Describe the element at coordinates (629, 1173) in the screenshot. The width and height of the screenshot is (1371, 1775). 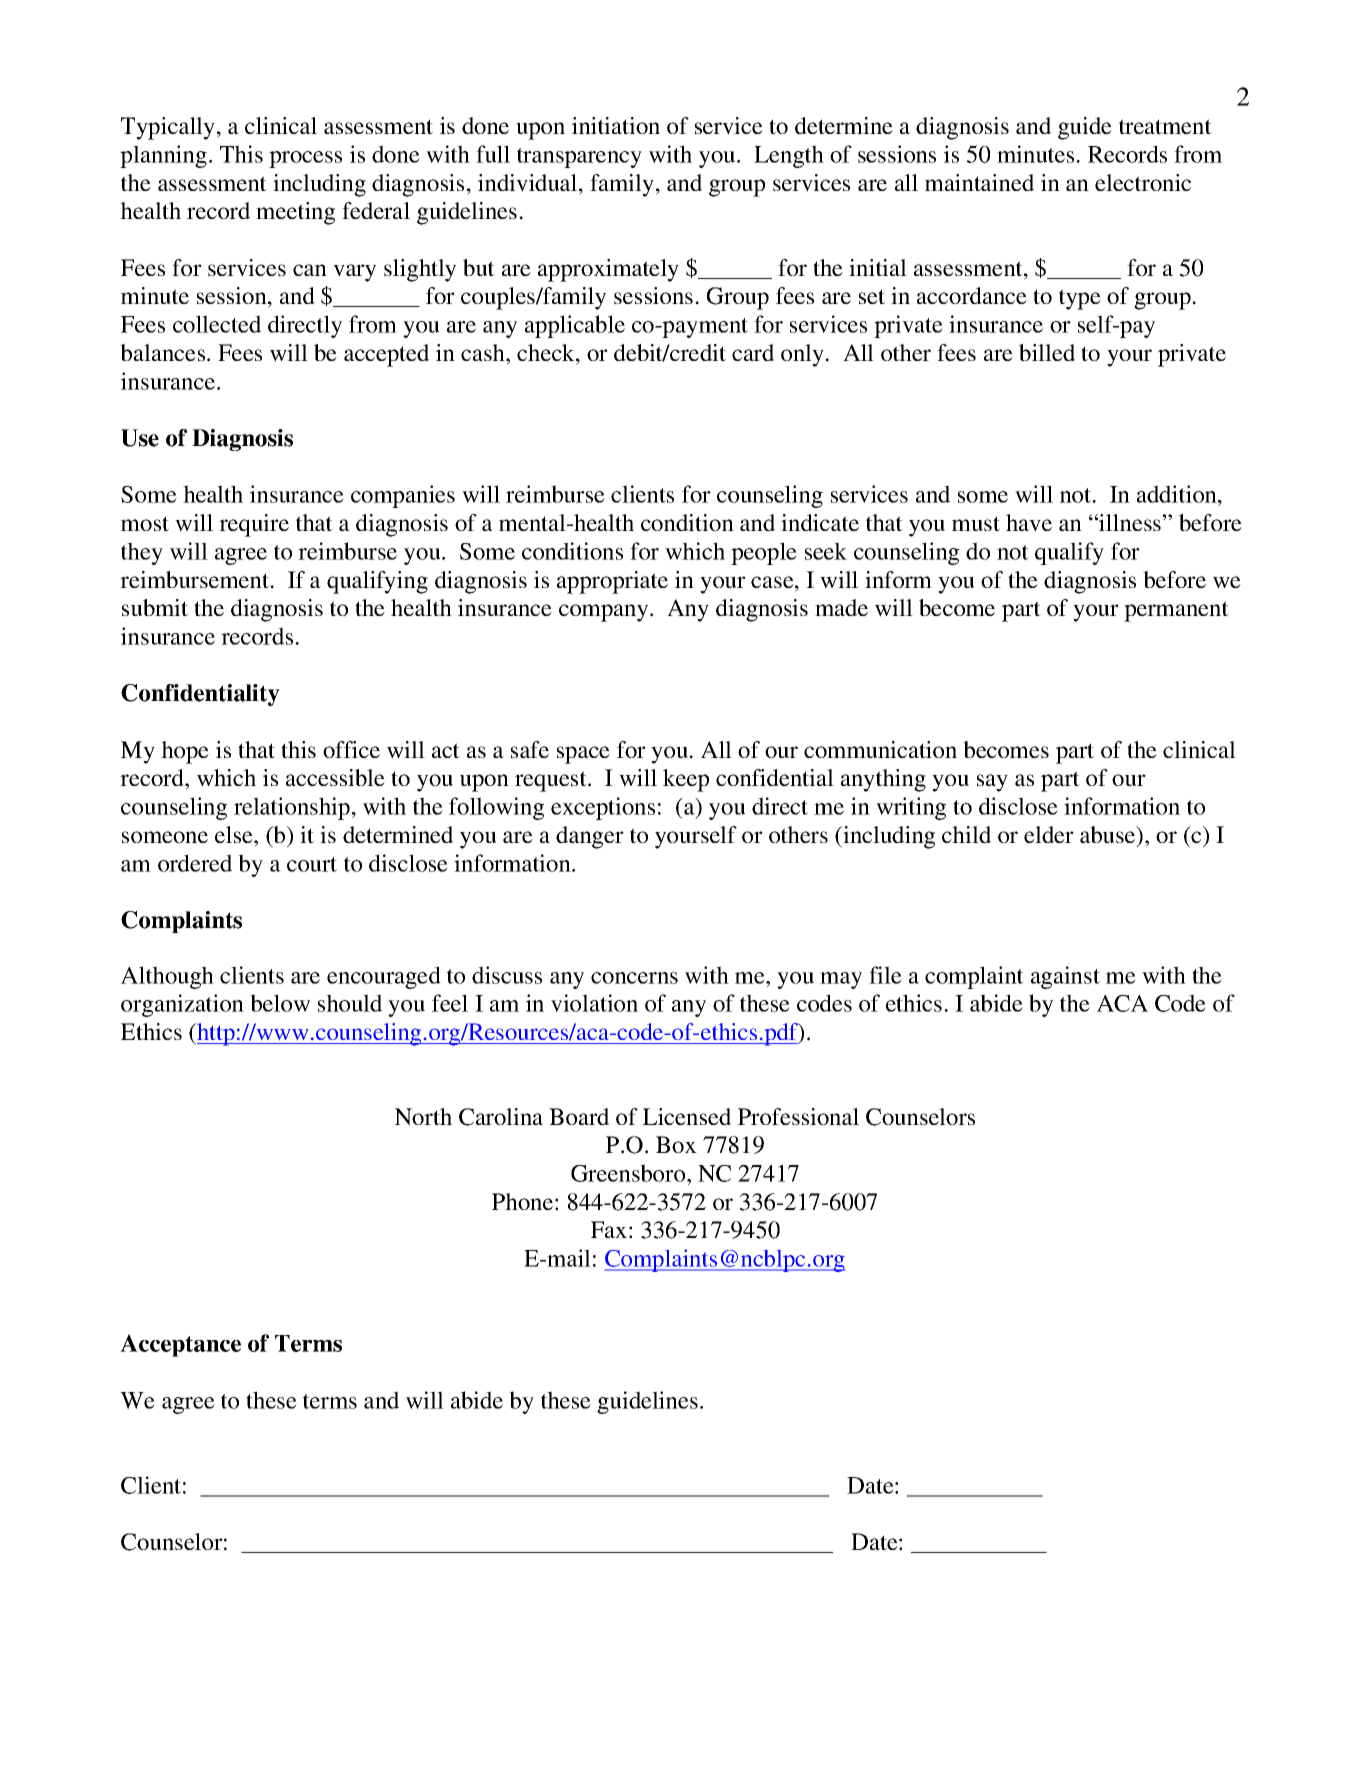
I see `Greensboro` at that location.
